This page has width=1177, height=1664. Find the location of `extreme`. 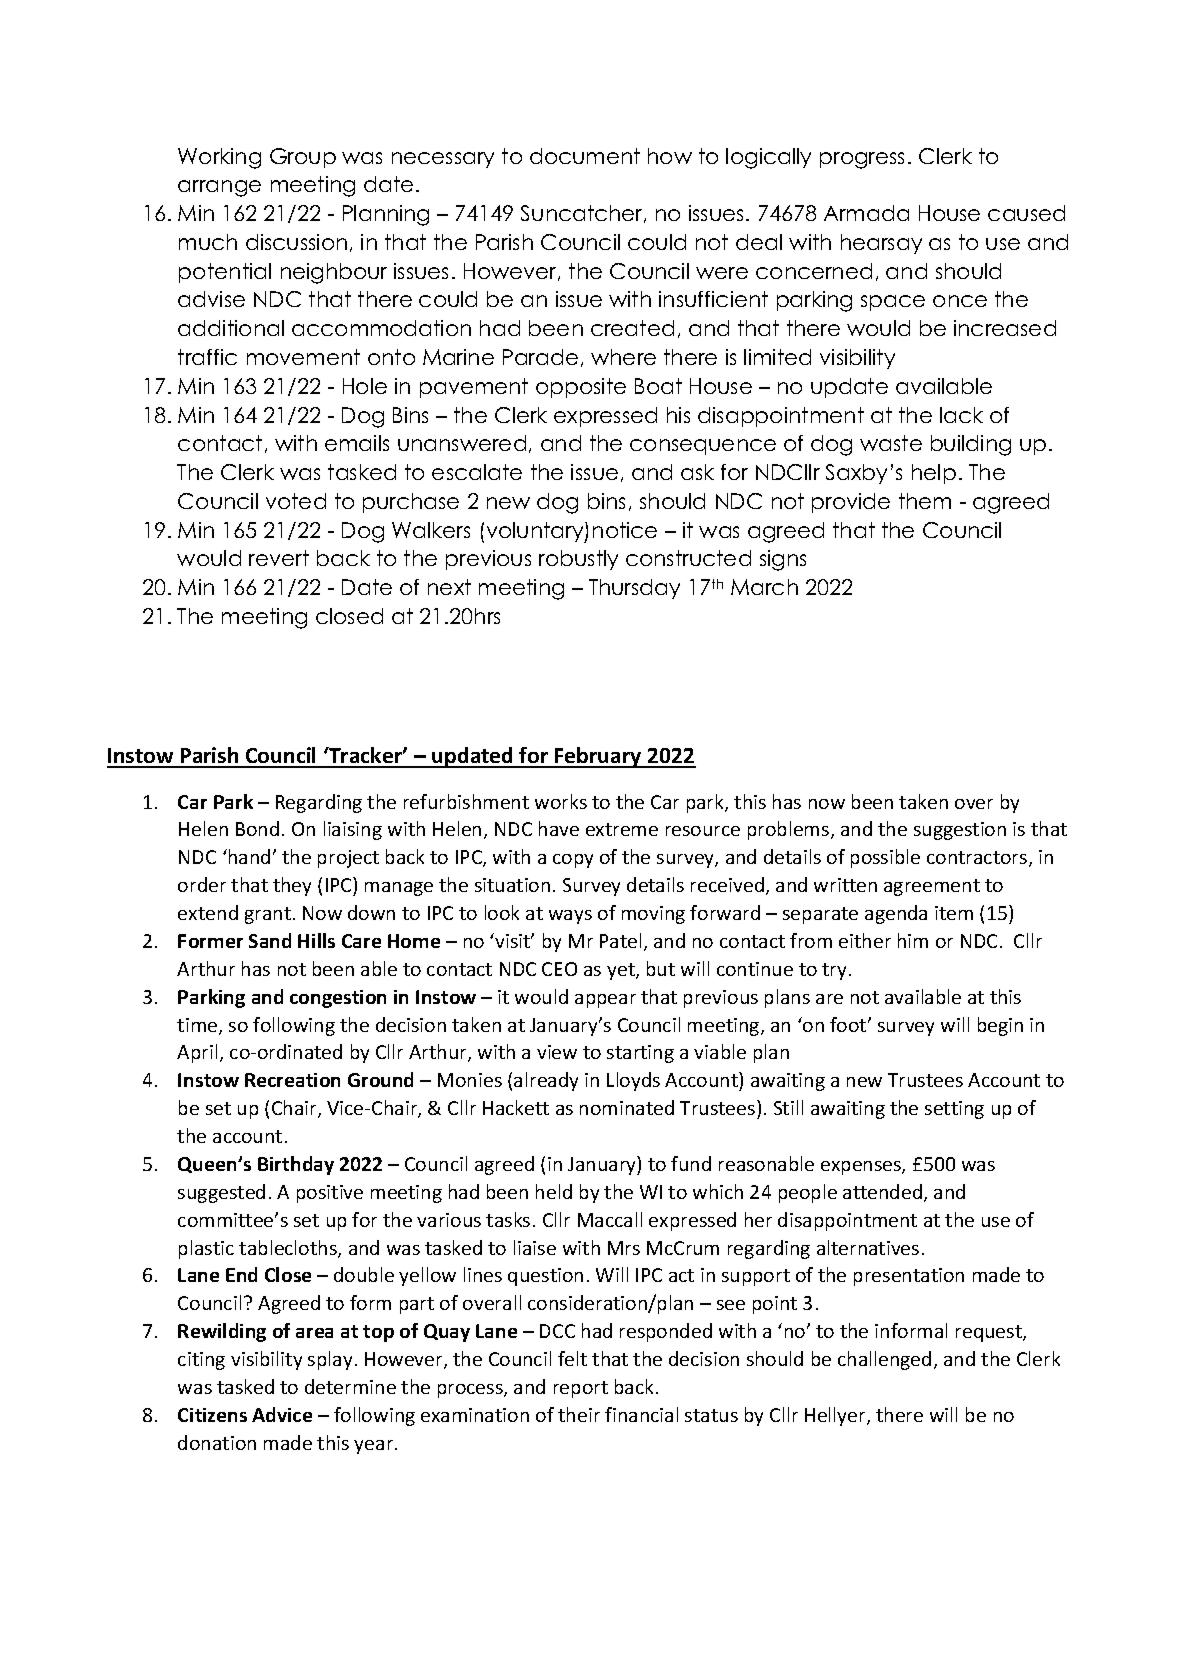

extreme is located at coordinates (622, 829).
